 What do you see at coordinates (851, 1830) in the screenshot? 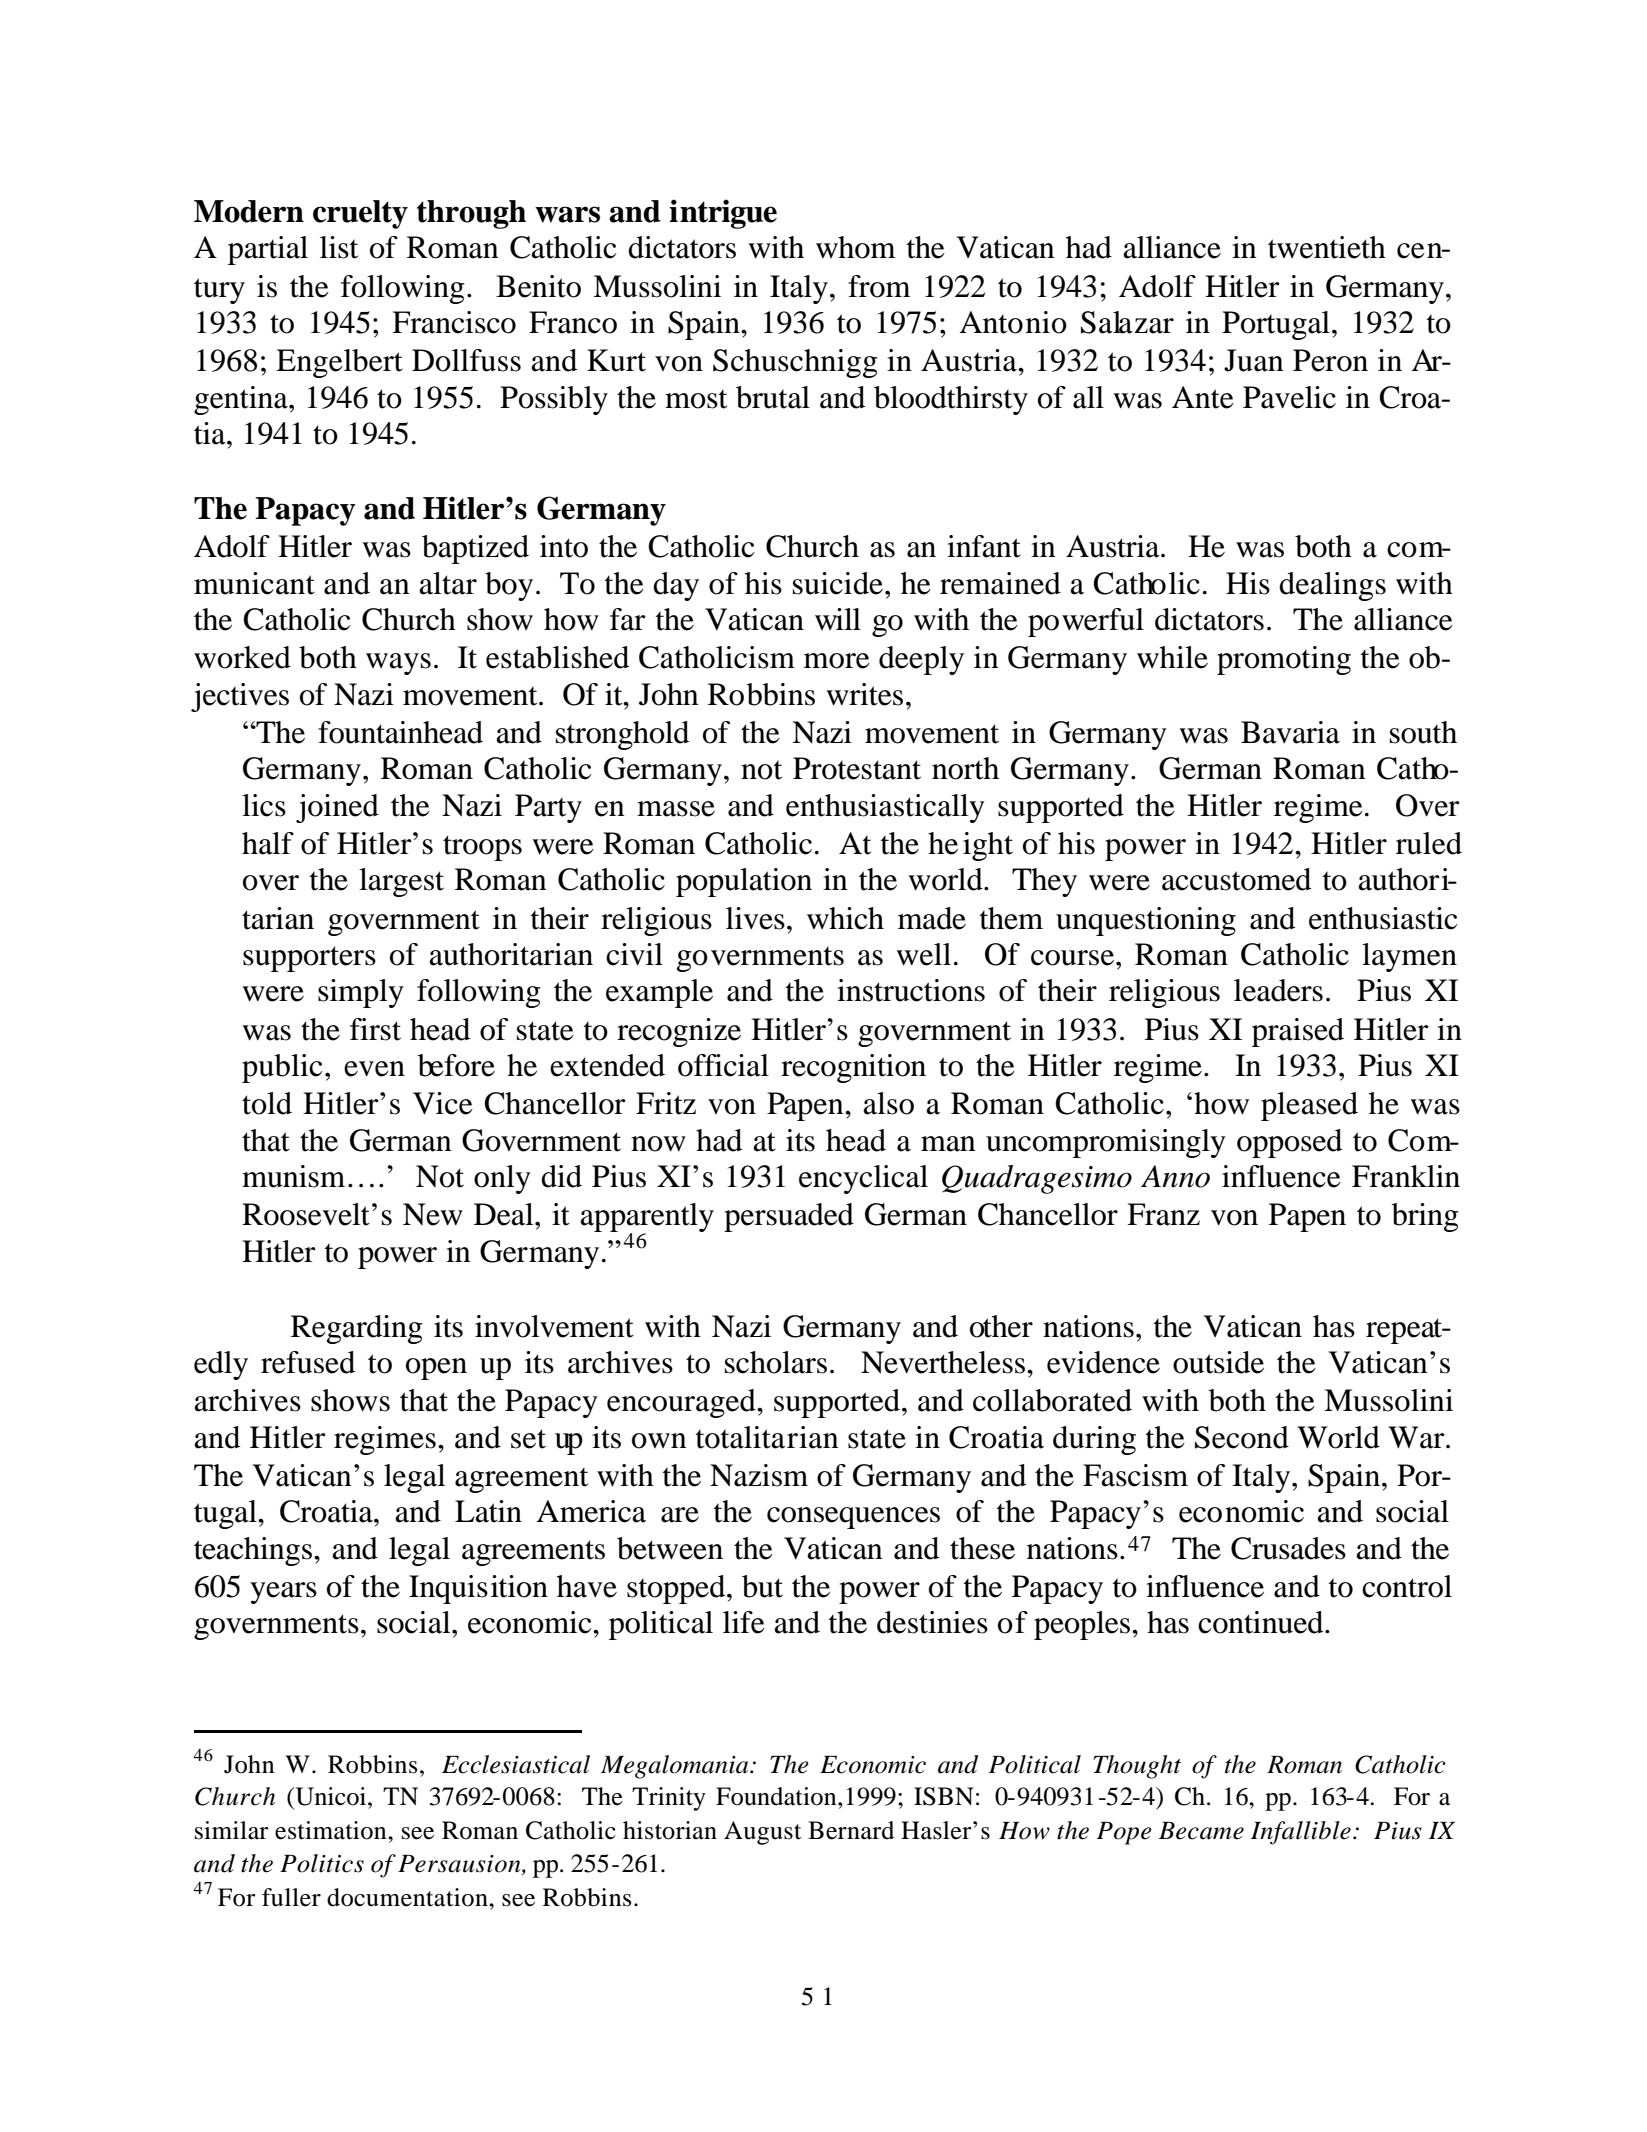
I see `Bernard` at bounding box center [851, 1830].
